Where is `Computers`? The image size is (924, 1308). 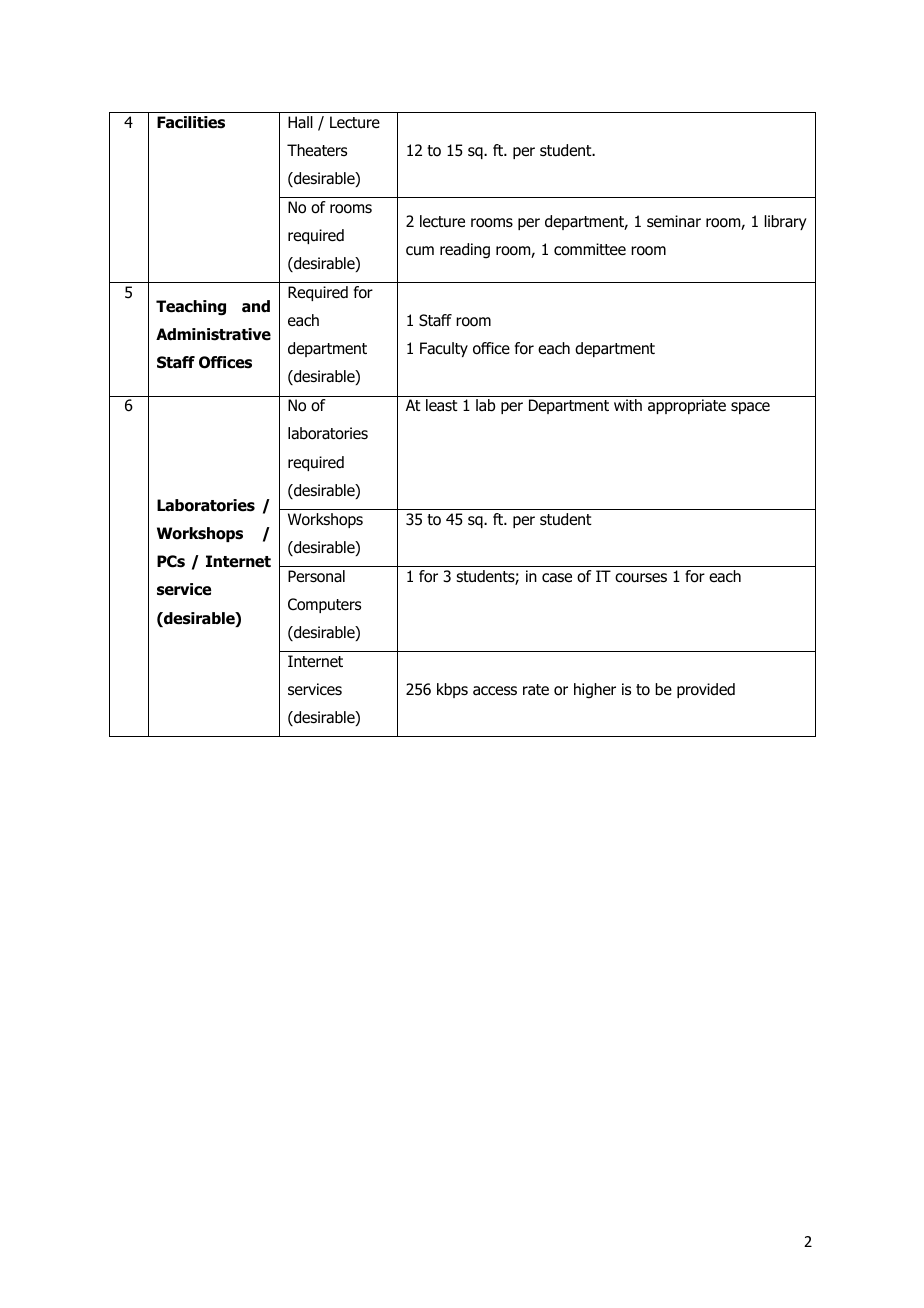 Computers is located at coordinates (324, 605).
